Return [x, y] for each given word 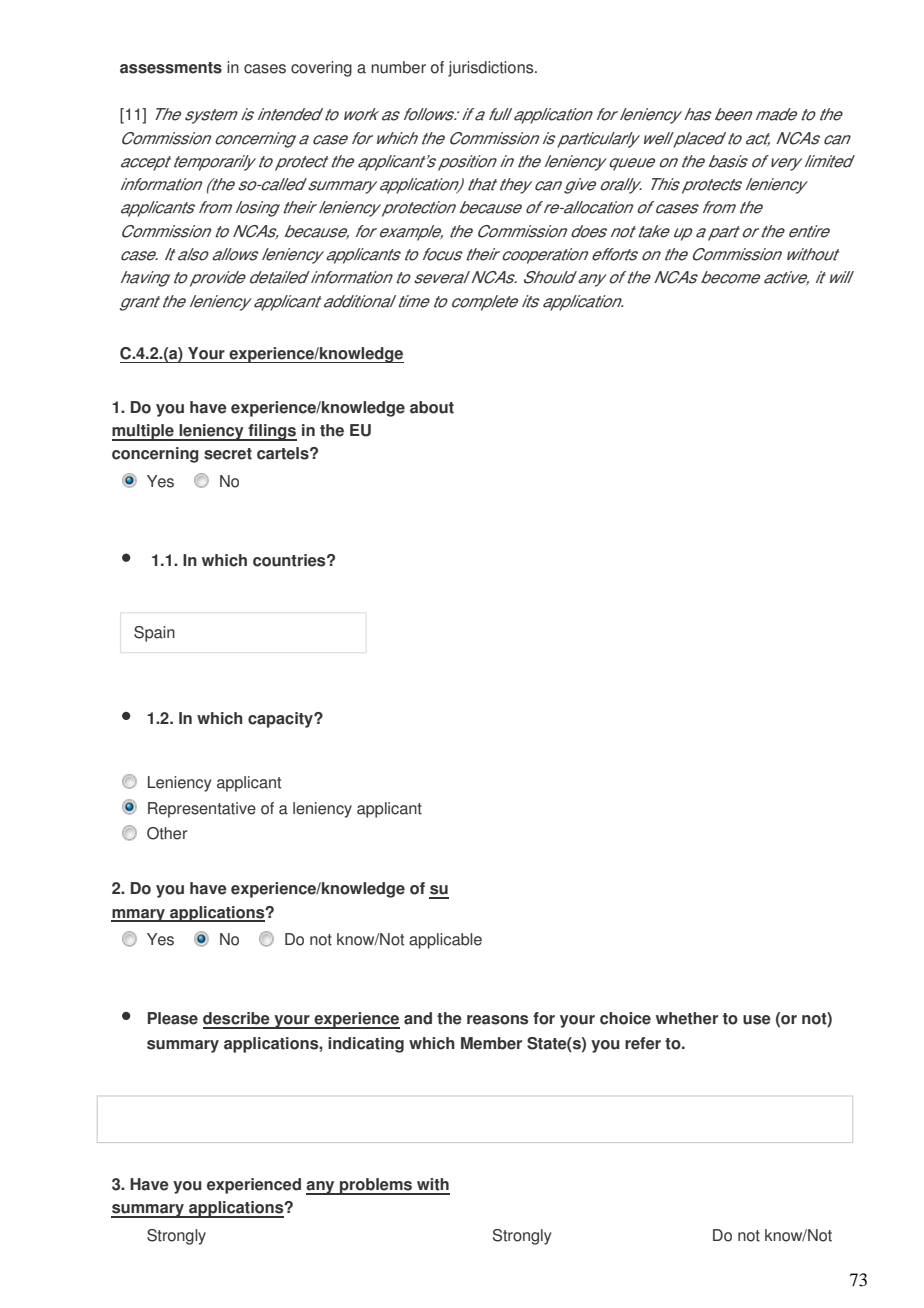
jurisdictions [492, 69]
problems [376, 1186]
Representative [202, 810]
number [398, 67]
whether [687, 1018]
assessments [171, 68]
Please [173, 1018]
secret [228, 454]
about [432, 407]
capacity [282, 720]
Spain [154, 634]
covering [321, 69]
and [418, 1018]
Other [167, 833]
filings [271, 432]
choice [625, 1018]
